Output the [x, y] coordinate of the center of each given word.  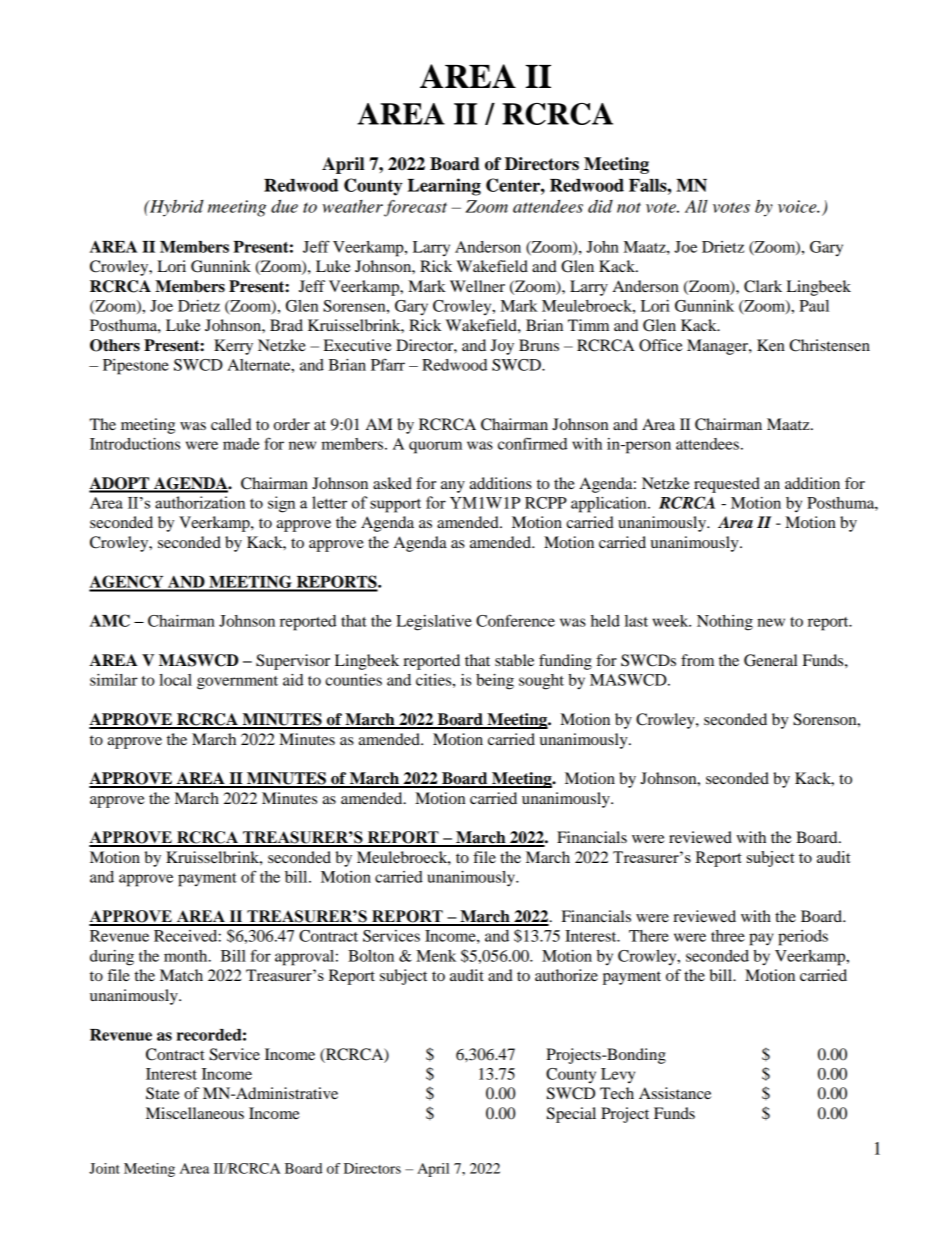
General [770, 660]
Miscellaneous [195, 1113]
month [187, 956]
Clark [763, 286]
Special [571, 1115]
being [495, 682]
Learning [444, 187]
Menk [436, 956]
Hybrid [176, 208]
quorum [435, 447]
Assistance [675, 1093]
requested [727, 485]
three [728, 936]
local [175, 680]
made [241, 444]
